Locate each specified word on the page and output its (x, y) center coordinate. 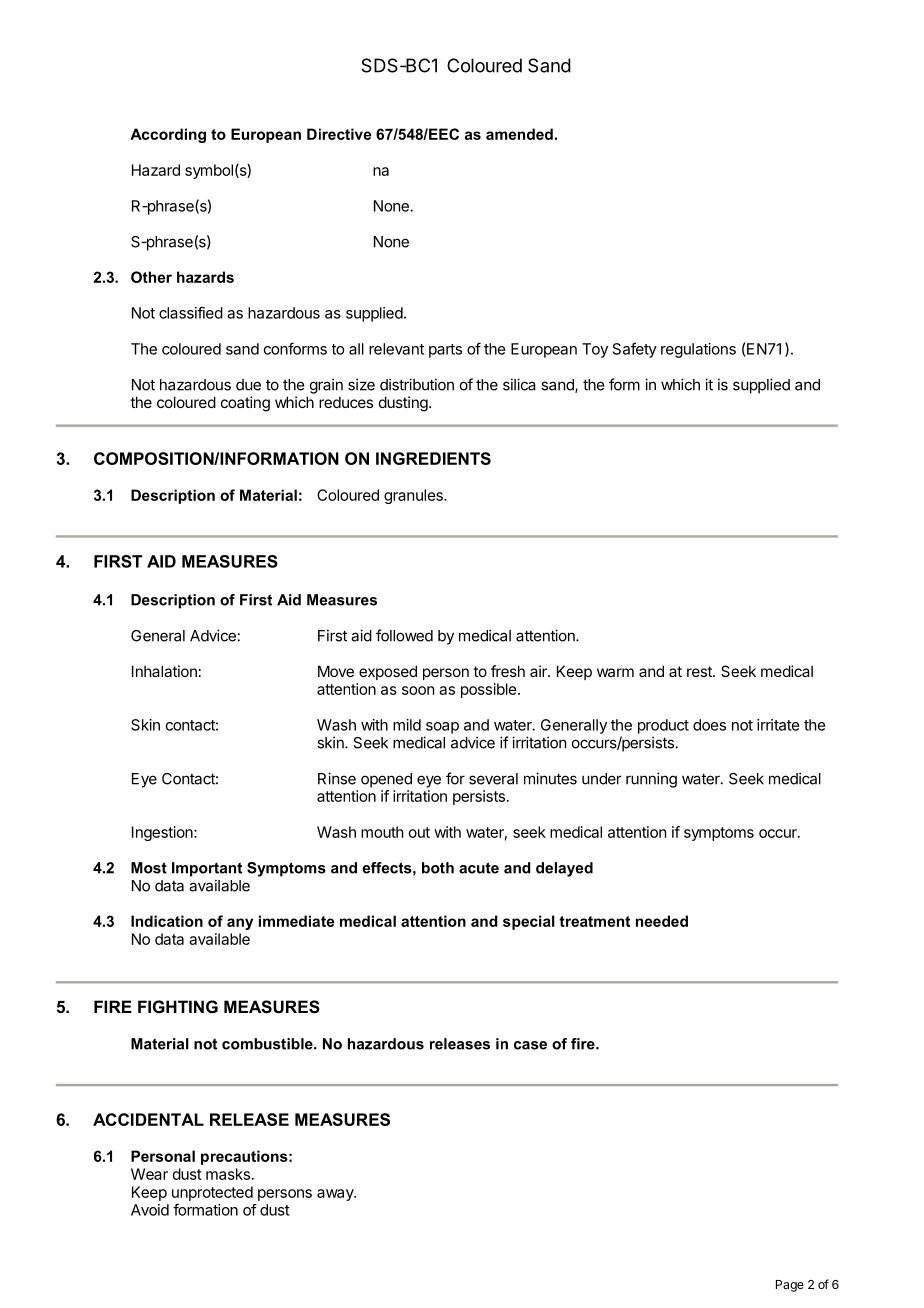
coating (245, 404)
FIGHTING (178, 1006)
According (168, 135)
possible (490, 690)
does (709, 725)
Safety (635, 350)
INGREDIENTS (433, 458)
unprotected (212, 1193)
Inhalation (164, 671)
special (529, 922)
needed (662, 921)
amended (519, 134)
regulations (698, 350)
